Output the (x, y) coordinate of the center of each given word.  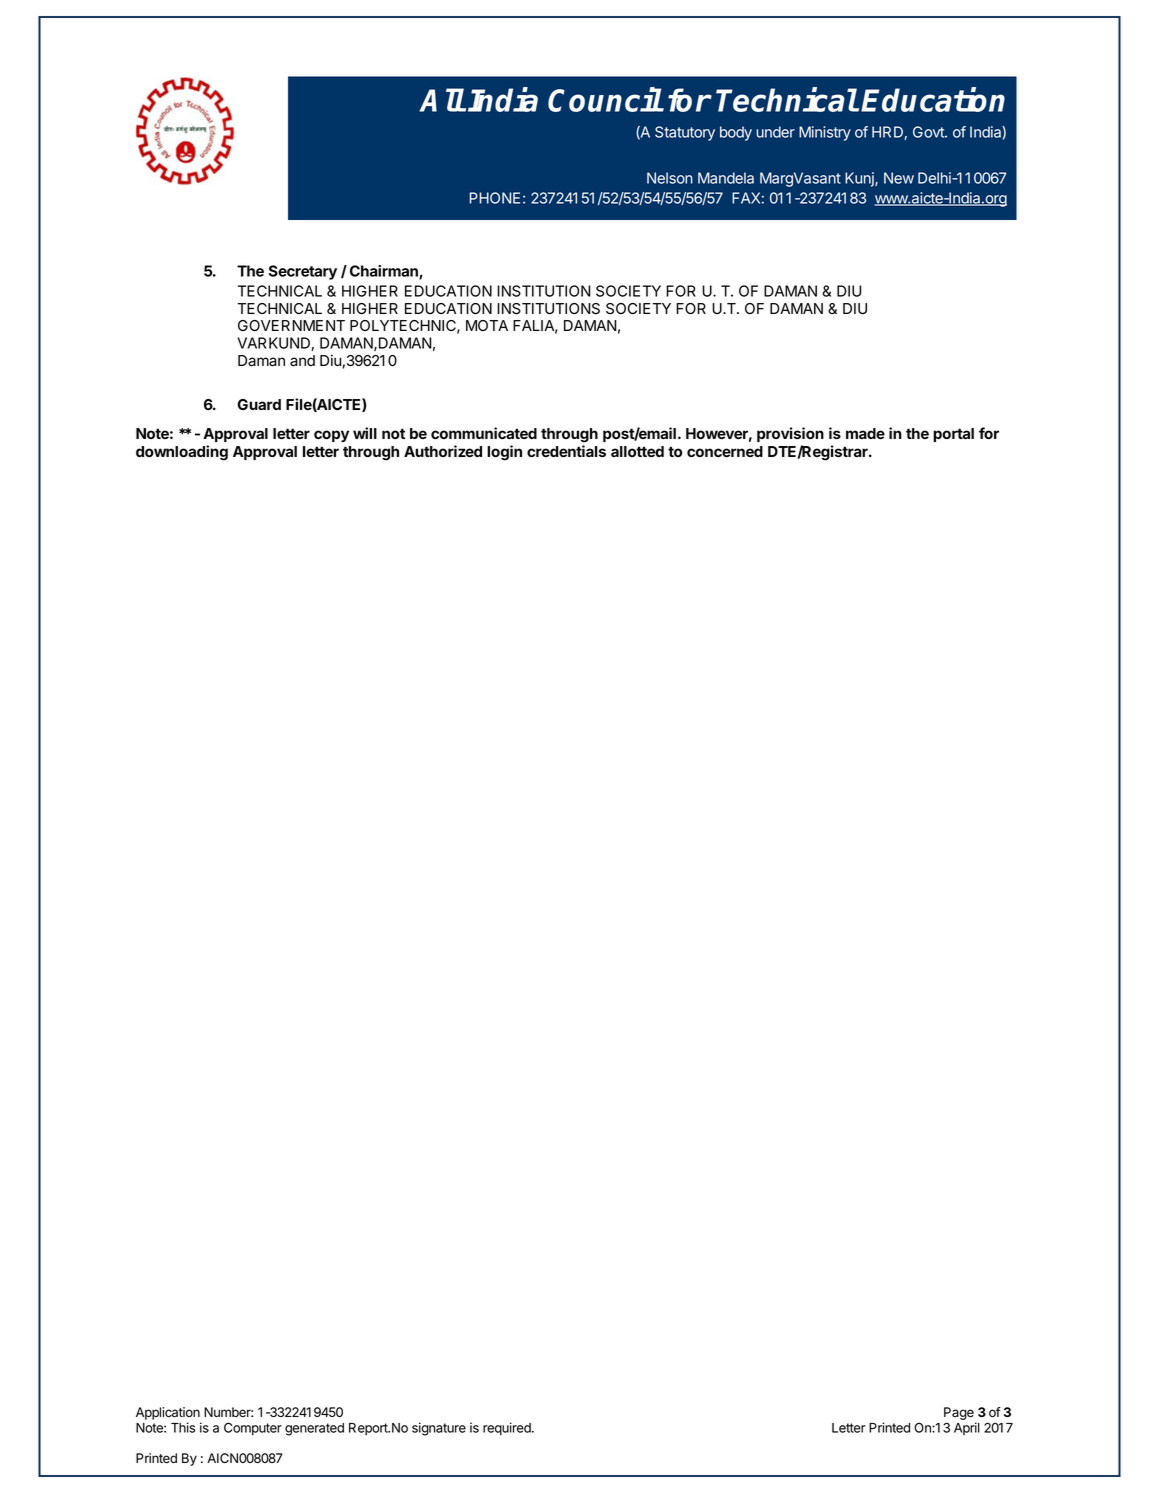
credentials (566, 451)
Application (168, 1413)
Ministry (825, 133)
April (967, 1428)
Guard (259, 404)
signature (439, 1429)
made (865, 433)
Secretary (302, 272)
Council (605, 99)
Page (959, 1413)
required (508, 1428)
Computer (253, 1428)
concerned (725, 451)
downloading (182, 453)
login (504, 453)
